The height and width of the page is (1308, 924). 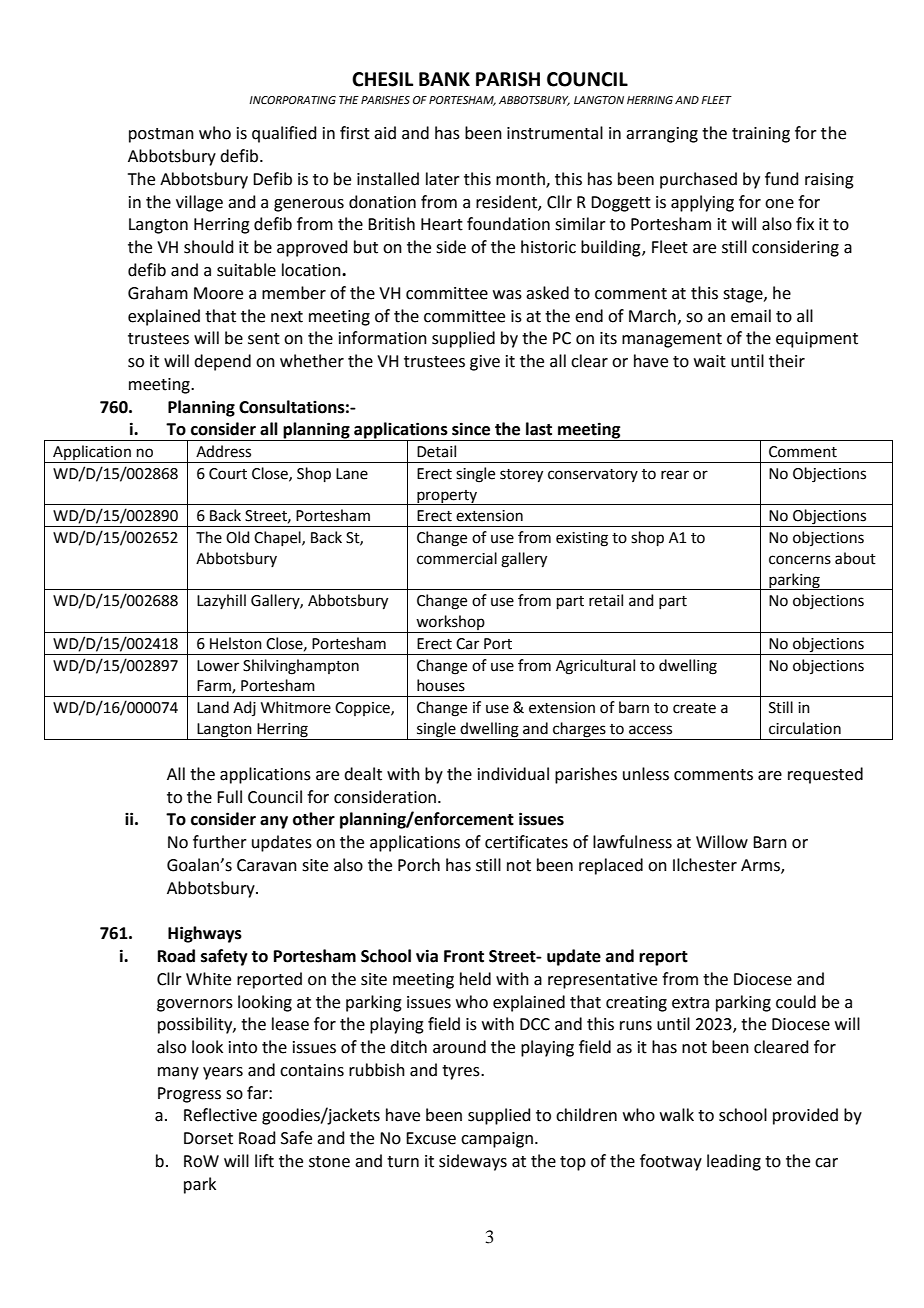 What do you see at coordinates (284, 134) in the page?
I see `qualified` at bounding box center [284, 134].
